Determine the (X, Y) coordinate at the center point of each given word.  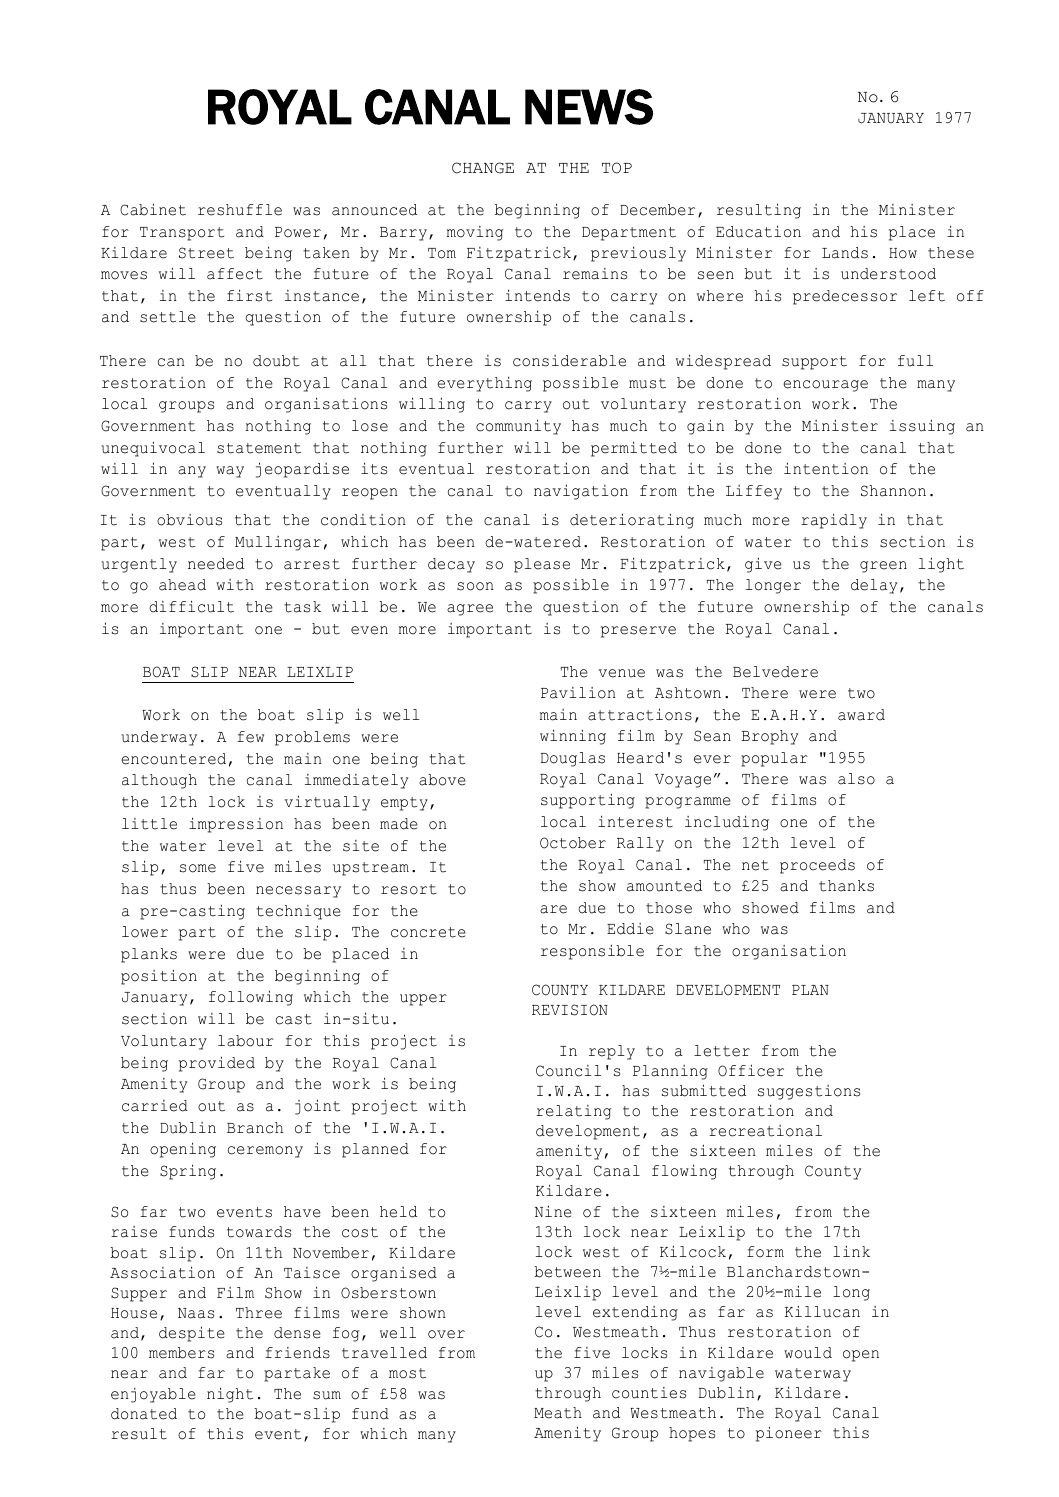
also (856, 779)
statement (259, 448)
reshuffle (240, 210)
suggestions (809, 1092)
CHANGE (483, 168)
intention (826, 469)
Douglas (573, 759)
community (518, 427)
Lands (845, 253)
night (230, 1395)
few (251, 737)
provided (217, 1064)
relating (573, 1112)
